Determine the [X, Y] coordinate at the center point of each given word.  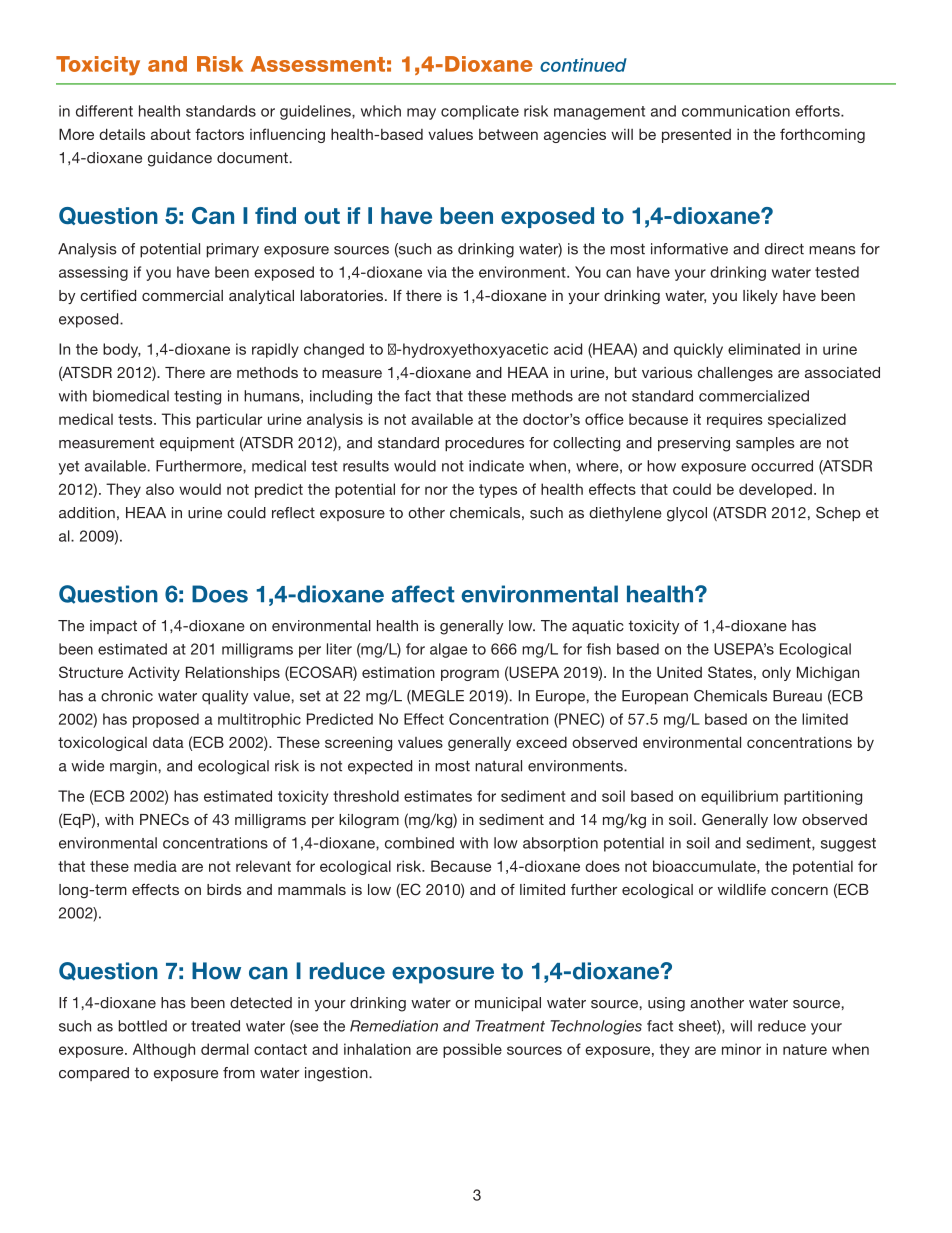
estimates [438, 796]
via [437, 272]
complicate [480, 112]
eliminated [764, 349]
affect [423, 594]
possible [472, 1050]
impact [113, 627]
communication [736, 111]
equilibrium [739, 797]
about [171, 134]
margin [133, 767]
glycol [687, 514]
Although [164, 1050]
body [122, 350]
